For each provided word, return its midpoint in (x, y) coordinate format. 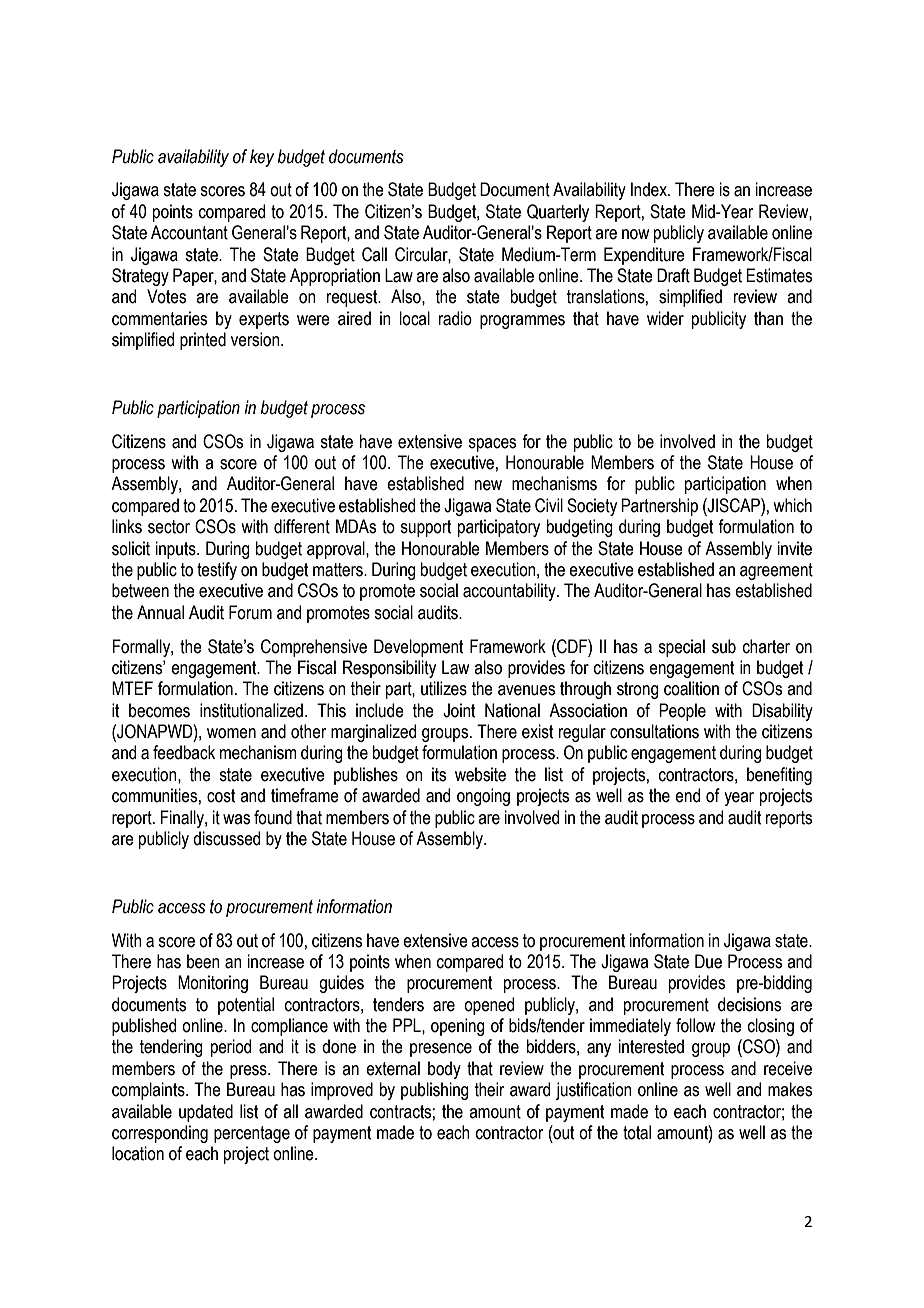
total (637, 1132)
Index (650, 189)
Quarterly (558, 213)
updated (206, 1113)
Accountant (189, 232)
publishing (435, 1091)
